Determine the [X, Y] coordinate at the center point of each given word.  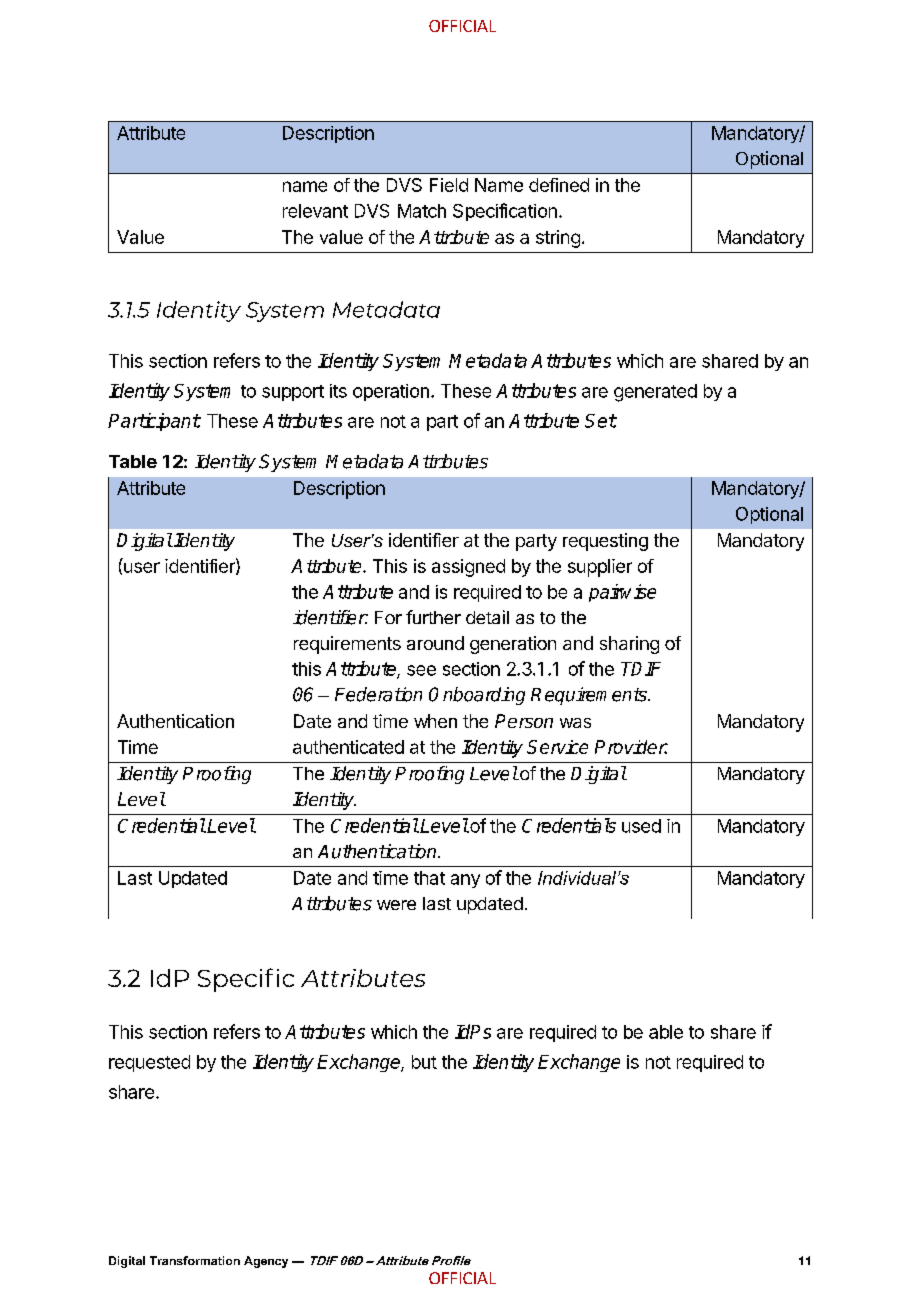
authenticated [348, 747]
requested [149, 1063]
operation [391, 392]
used [641, 826]
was [575, 723]
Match [422, 211]
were [396, 905]
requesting [605, 542]
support [293, 393]
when [435, 721]
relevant [315, 211]
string [558, 239]
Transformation [195, 1260]
